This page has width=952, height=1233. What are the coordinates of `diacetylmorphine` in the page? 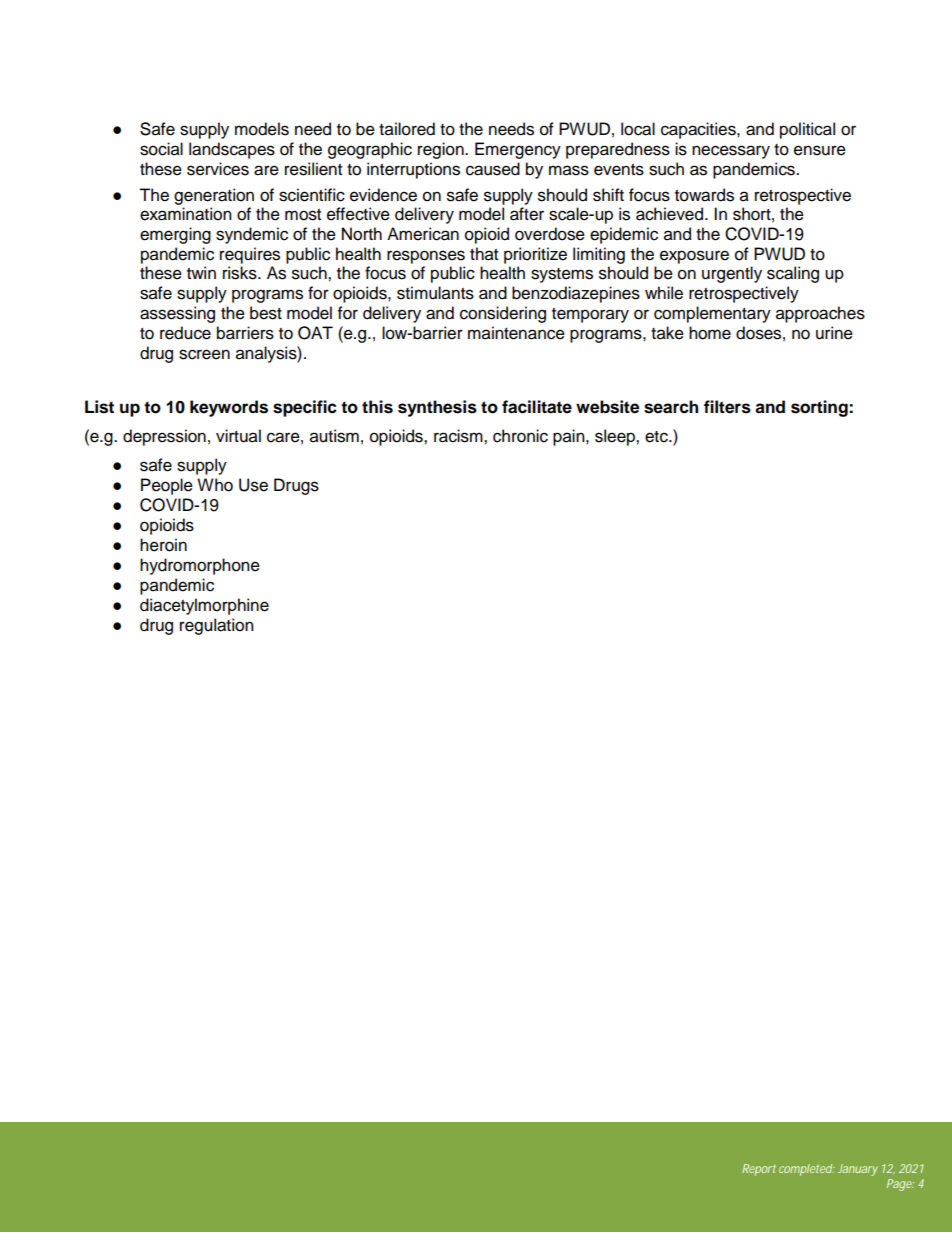 It's located at (204, 606).
